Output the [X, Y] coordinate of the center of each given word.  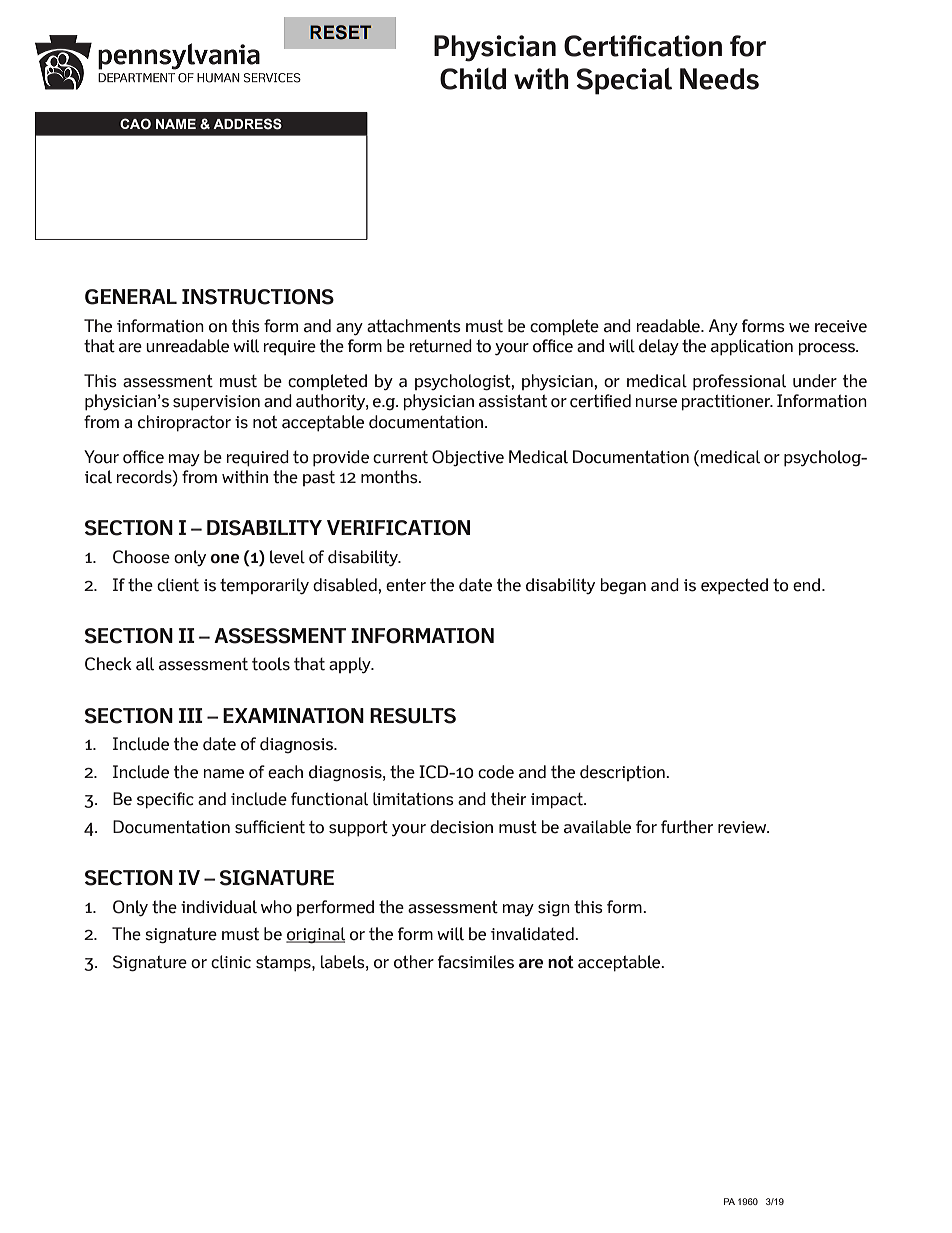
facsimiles [476, 962]
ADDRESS [247, 124]
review [743, 827]
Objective [468, 458]
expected [734, 586]
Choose [141, 557]
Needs [719, 79]
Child [473, 79]
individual [219, 907]
